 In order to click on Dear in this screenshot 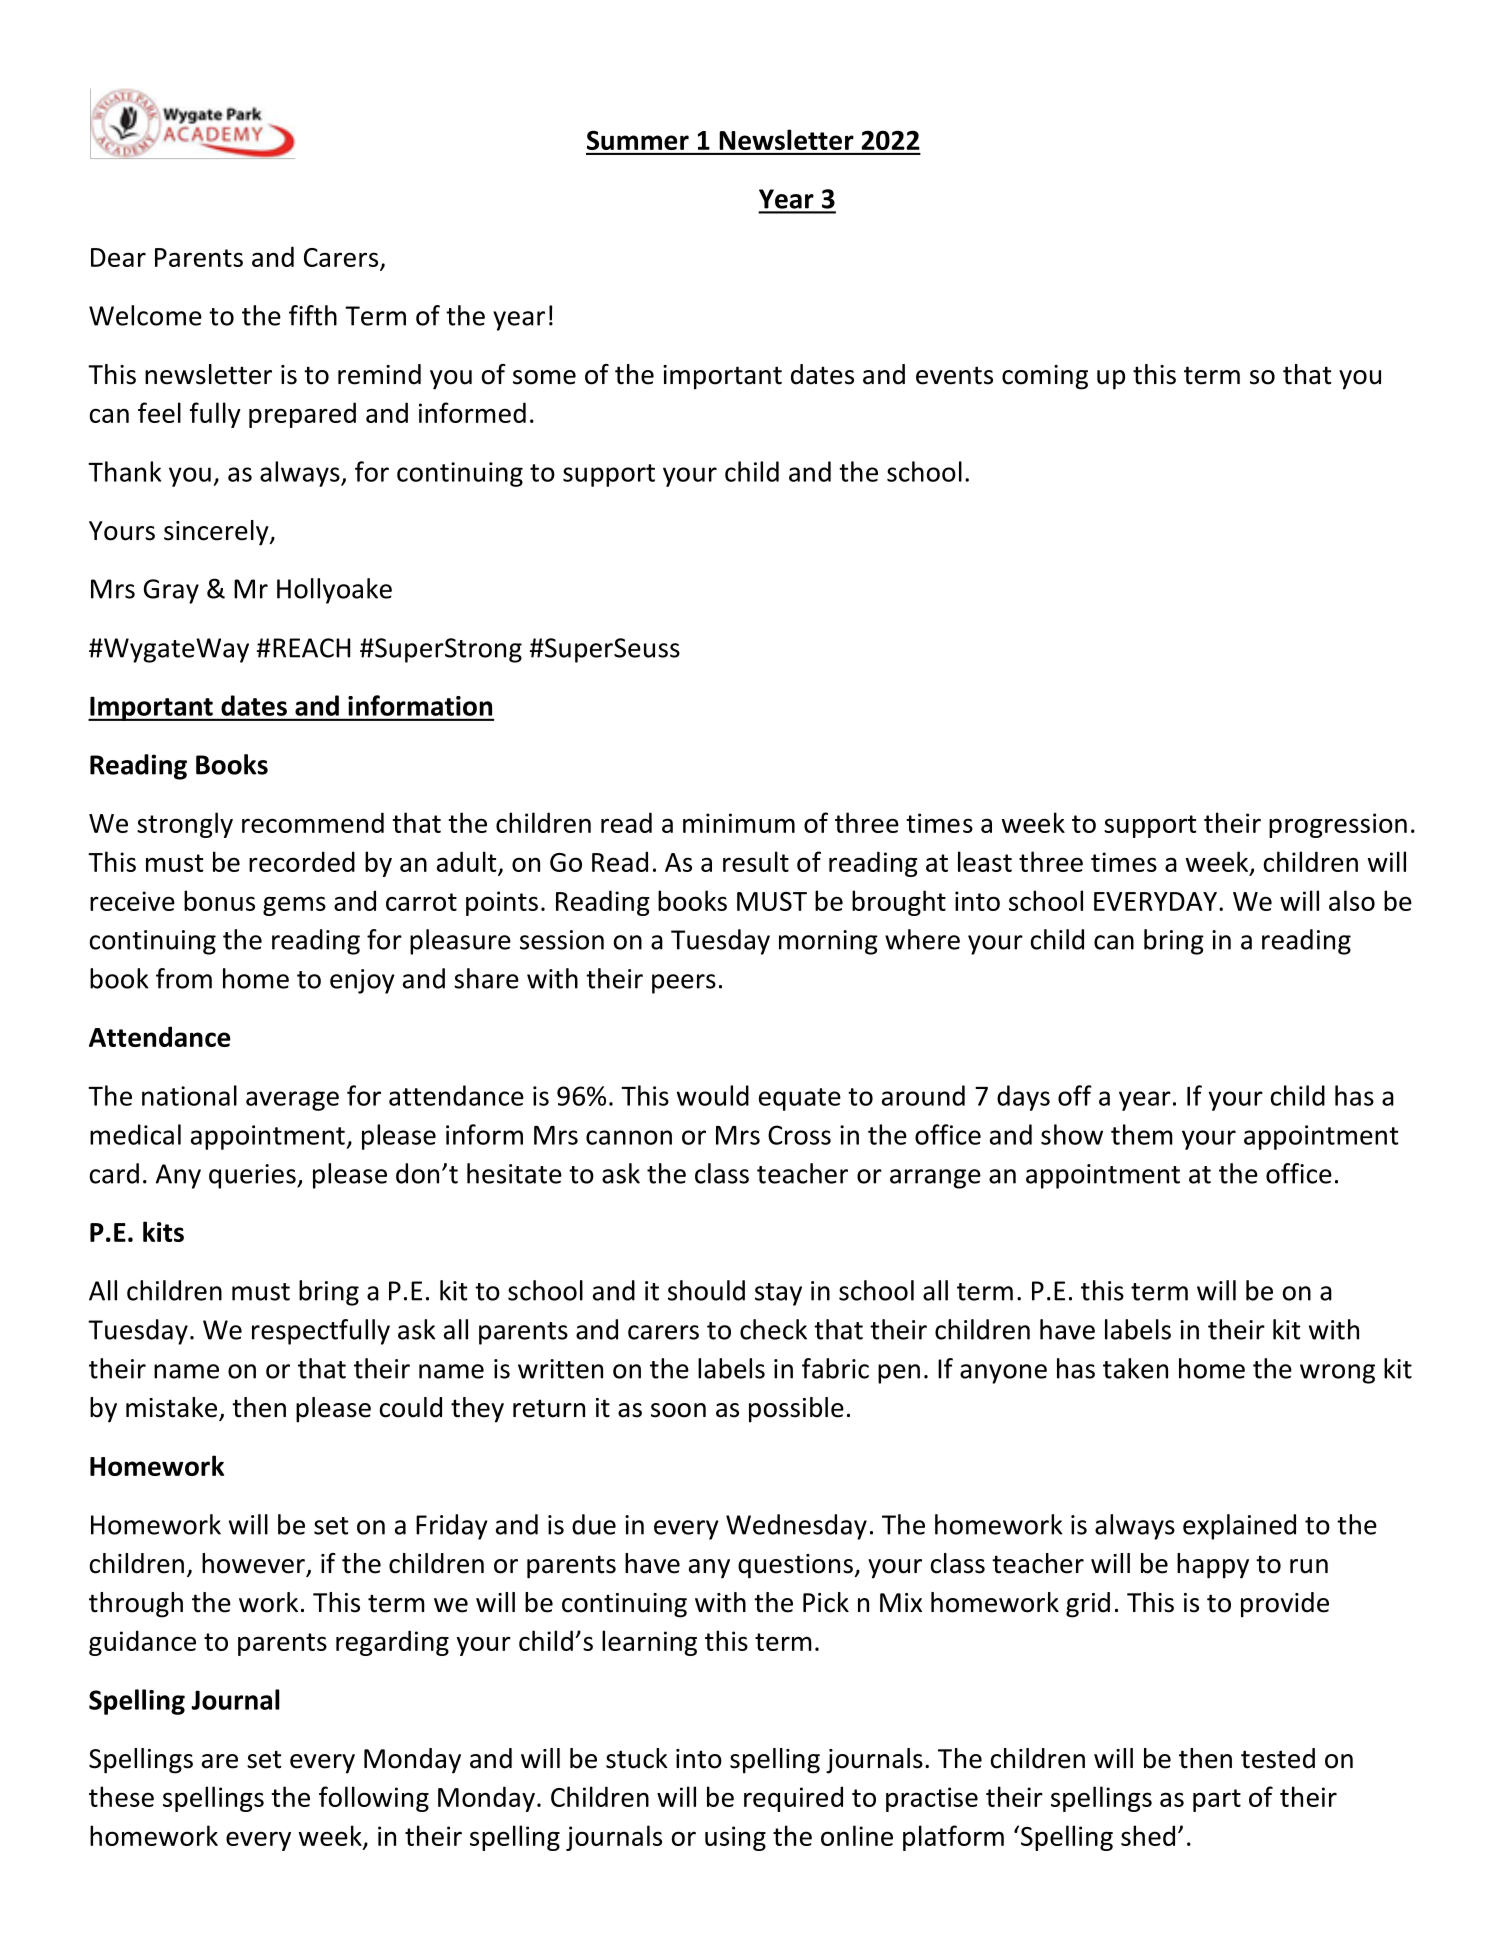, I will do `click(118, 257)`.
